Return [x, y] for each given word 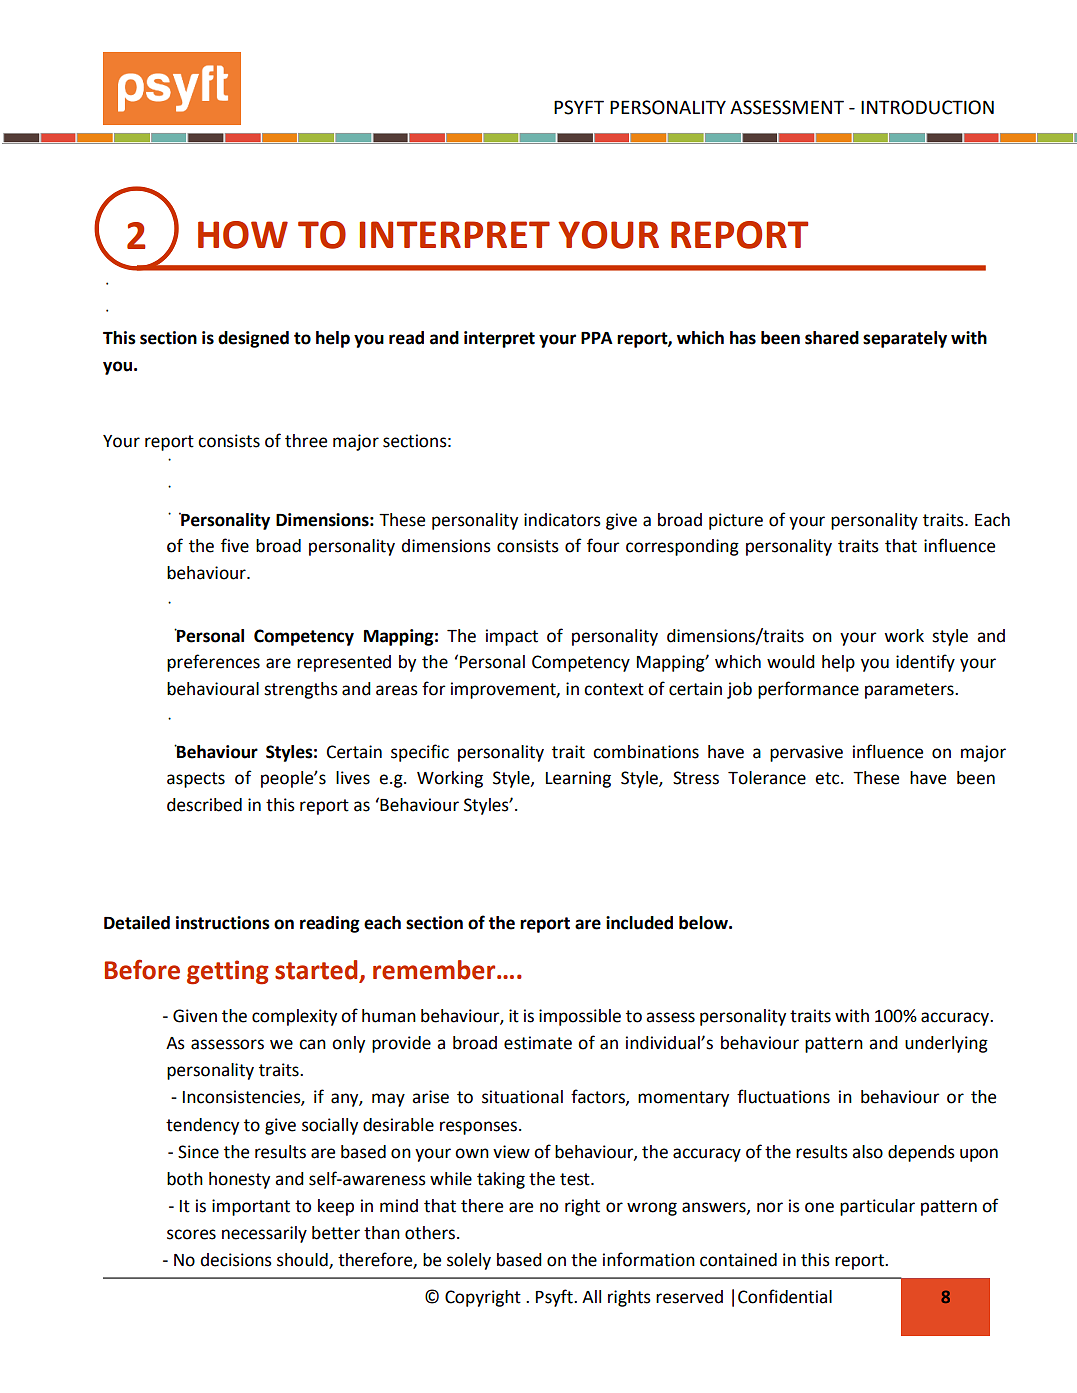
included [639, 923]
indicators [562, 520]
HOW [243, 235]
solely [469, 1261]
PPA [597, 338]
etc [828, 778]
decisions [236, 1260]
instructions [223, 923]
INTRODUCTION [927, 107]
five [235, 545]
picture [736, 521]
